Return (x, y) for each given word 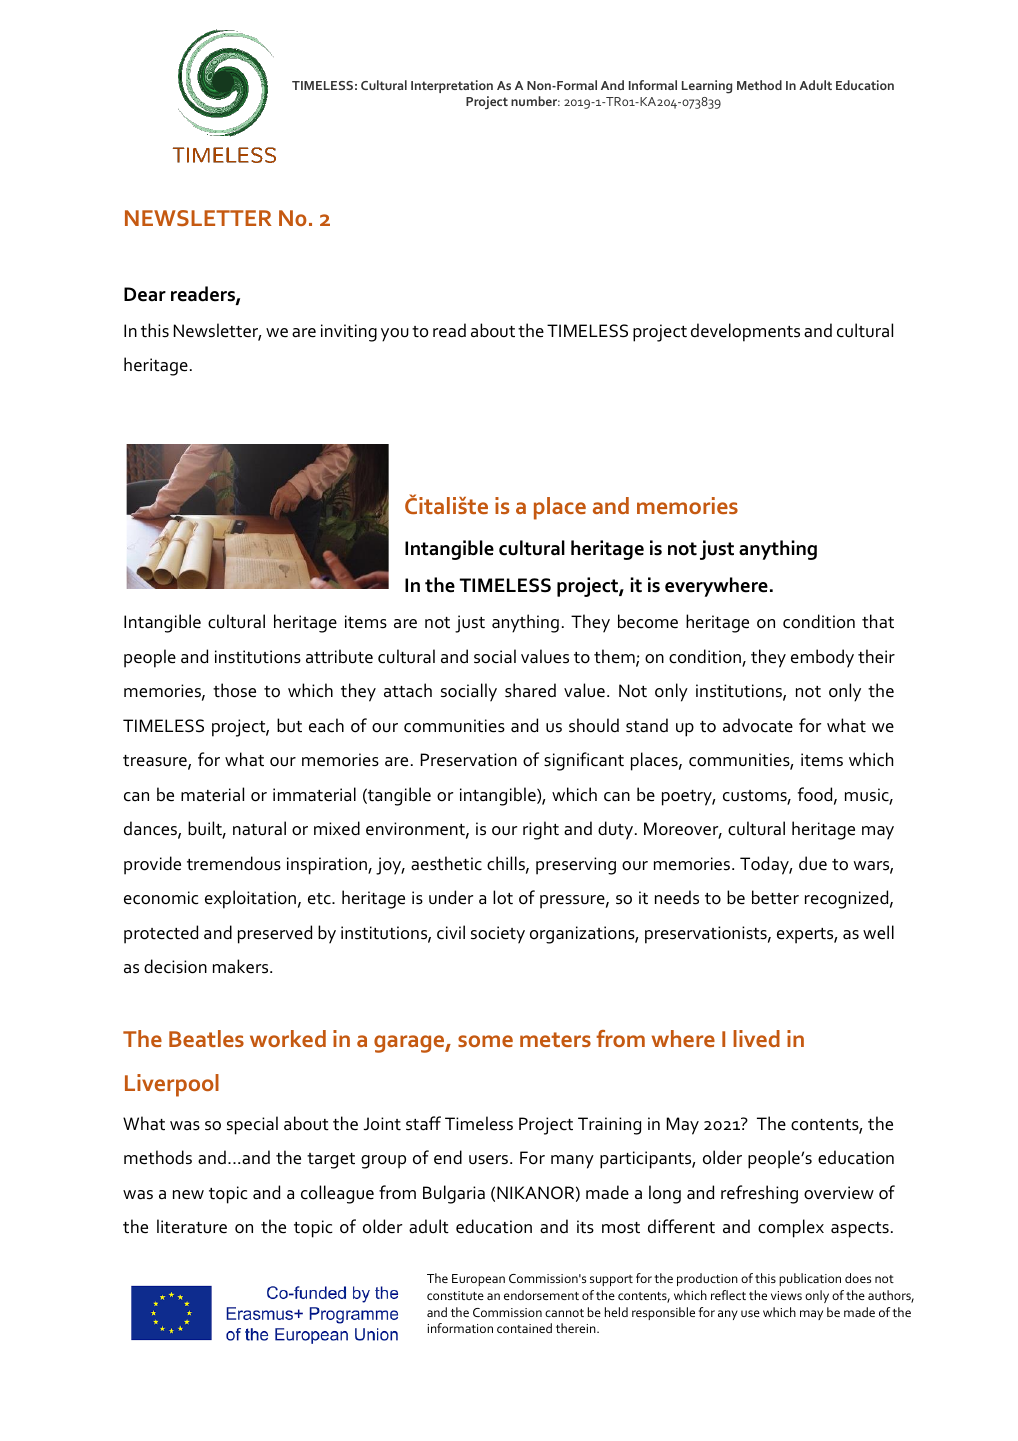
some (485, 1041)
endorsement (541, 1295)
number (535, 101)
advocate (758, 725)
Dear (145, 294)
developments (745, 332)
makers (242, 966)
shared (530, 690)
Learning (707, 87)
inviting (349, 333)
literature (192, 1226)
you (395, 335)
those (234, 690)
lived (756, 1038)
